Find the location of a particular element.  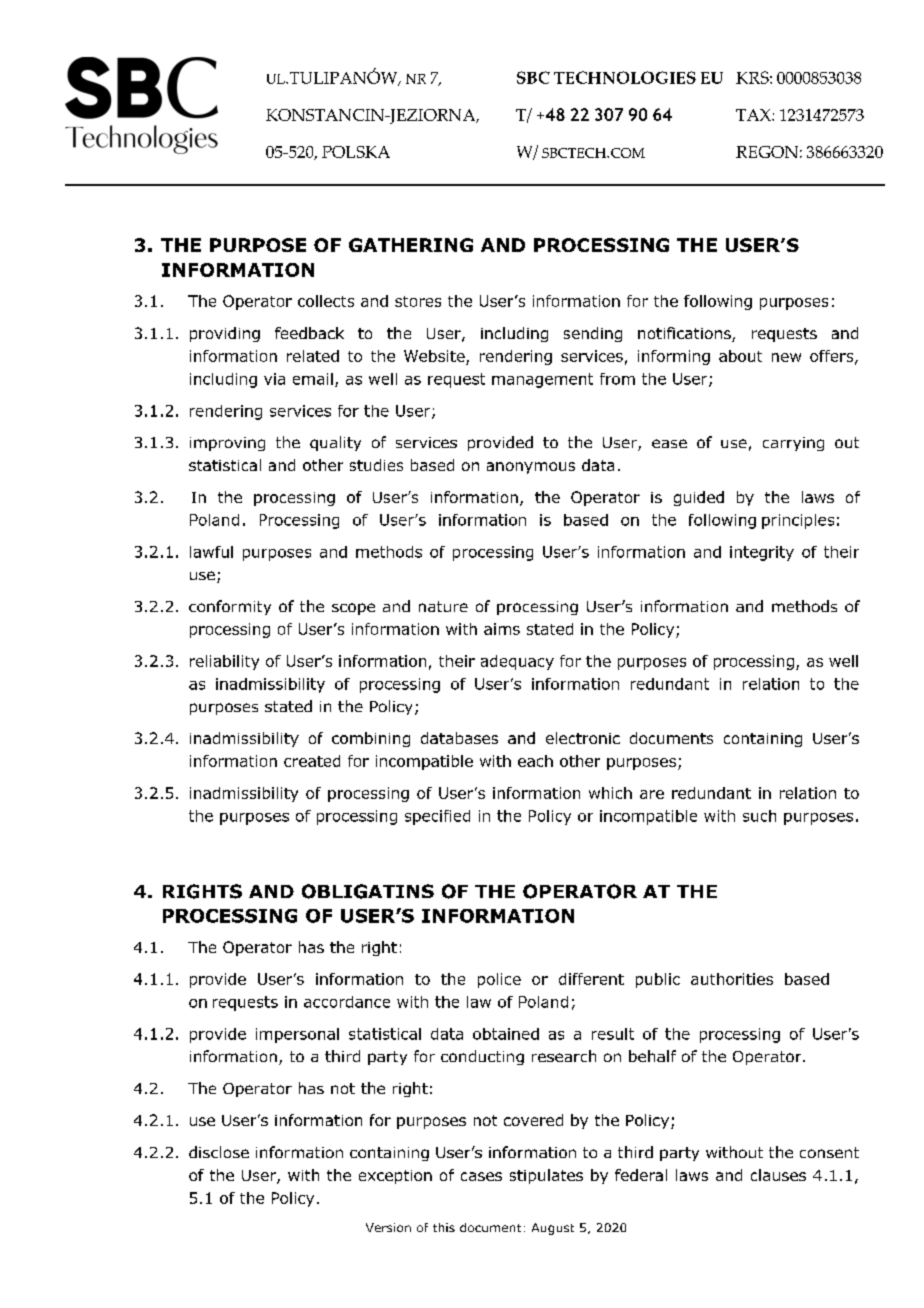

such is located at coordinates (759, 816).
